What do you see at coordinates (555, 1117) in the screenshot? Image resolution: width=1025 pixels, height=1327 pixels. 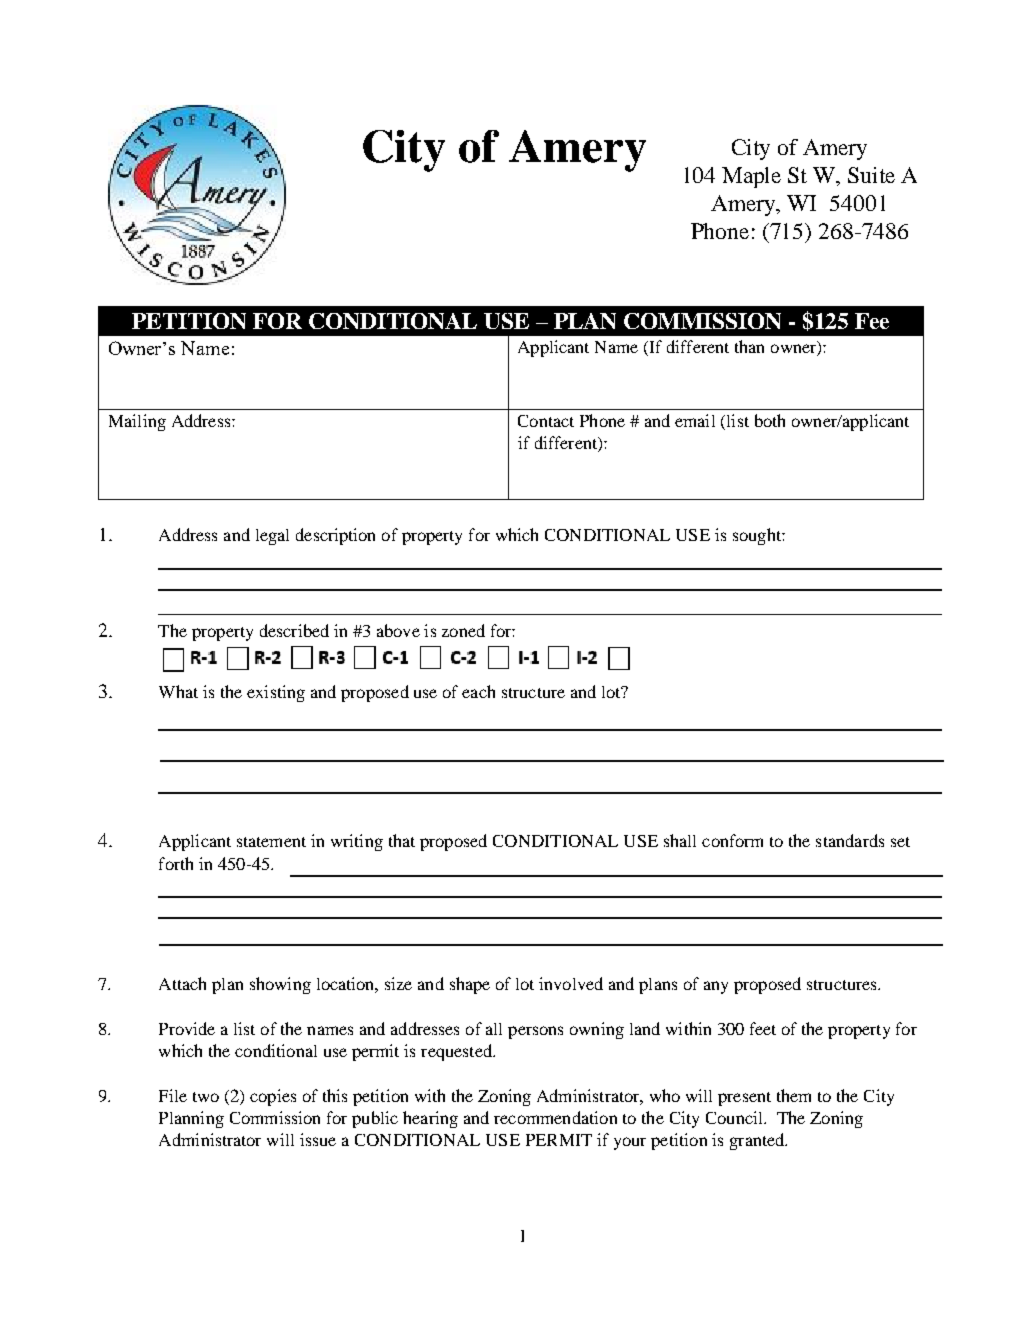 I see `recommendation` at bounding box center [555, 1117].
